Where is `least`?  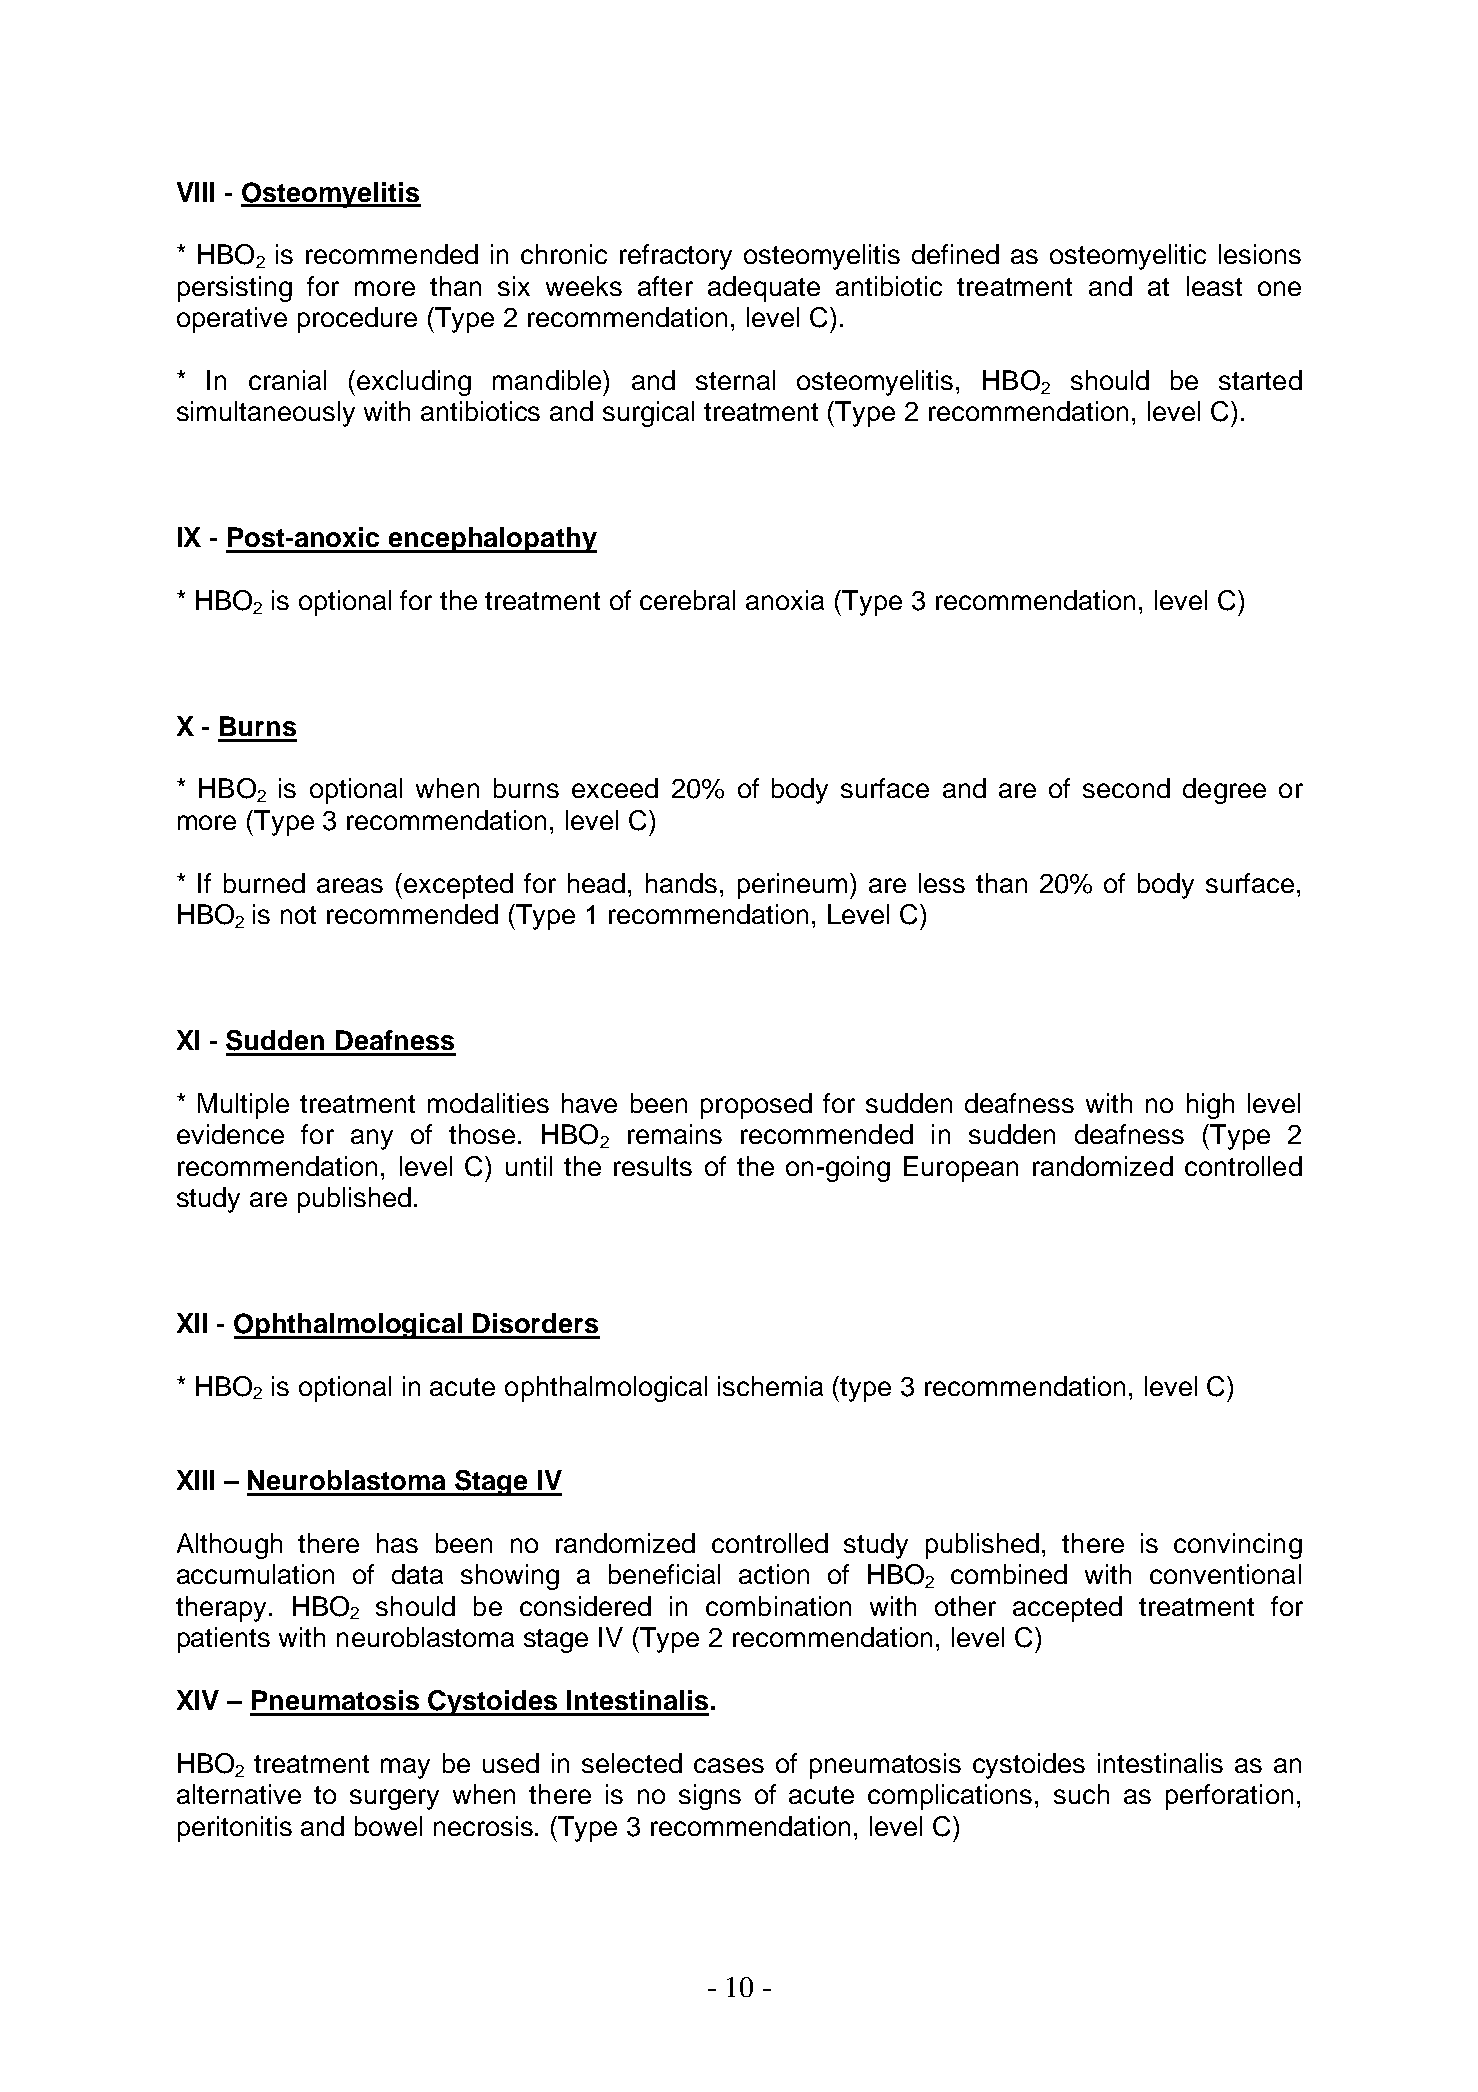 least is located at coordinates (1214, 286).
